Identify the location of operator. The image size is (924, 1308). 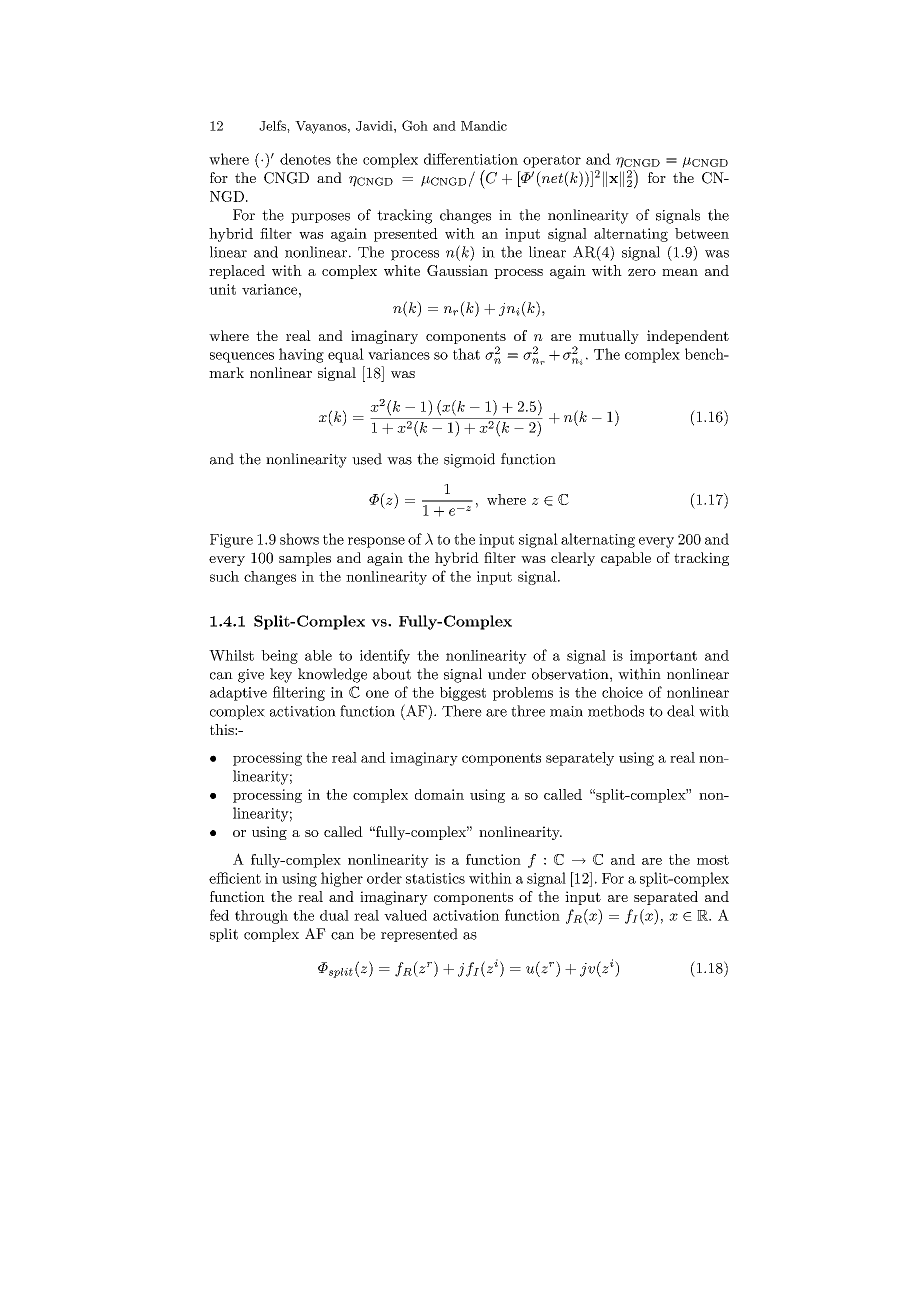
(552, 161).
